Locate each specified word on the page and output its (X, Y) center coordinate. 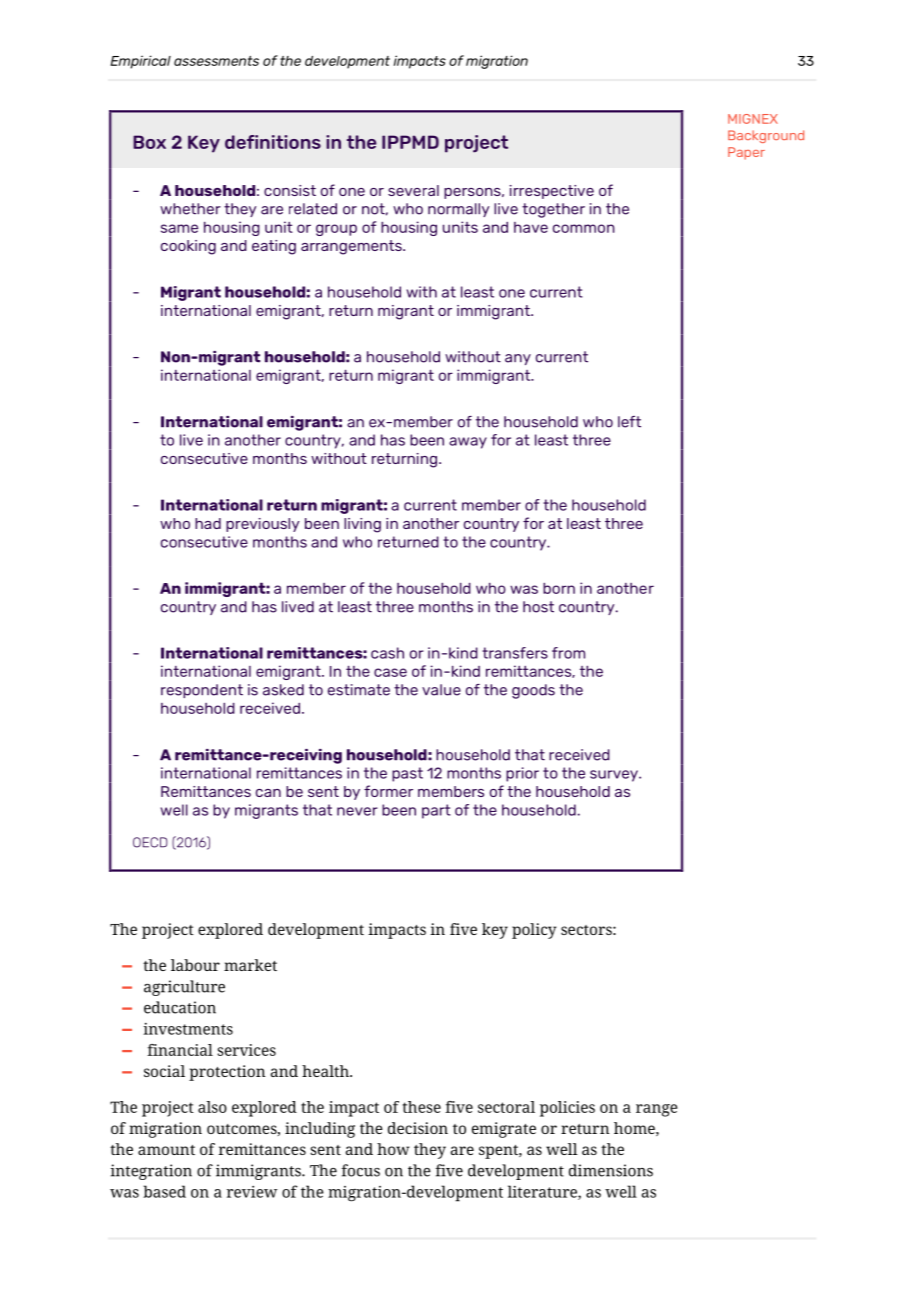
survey (615, 776)
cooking (188, 247)
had (208, 523)
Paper (746, 153)
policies (567, 1109)
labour (195, 965)
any (518, 359)
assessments (216, 61)
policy (534, 931)
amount (166, 1150)
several (413, 190)
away (468, 443)
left (629, 422)
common (584, 228)
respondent (202, 691)
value (441, 690)
